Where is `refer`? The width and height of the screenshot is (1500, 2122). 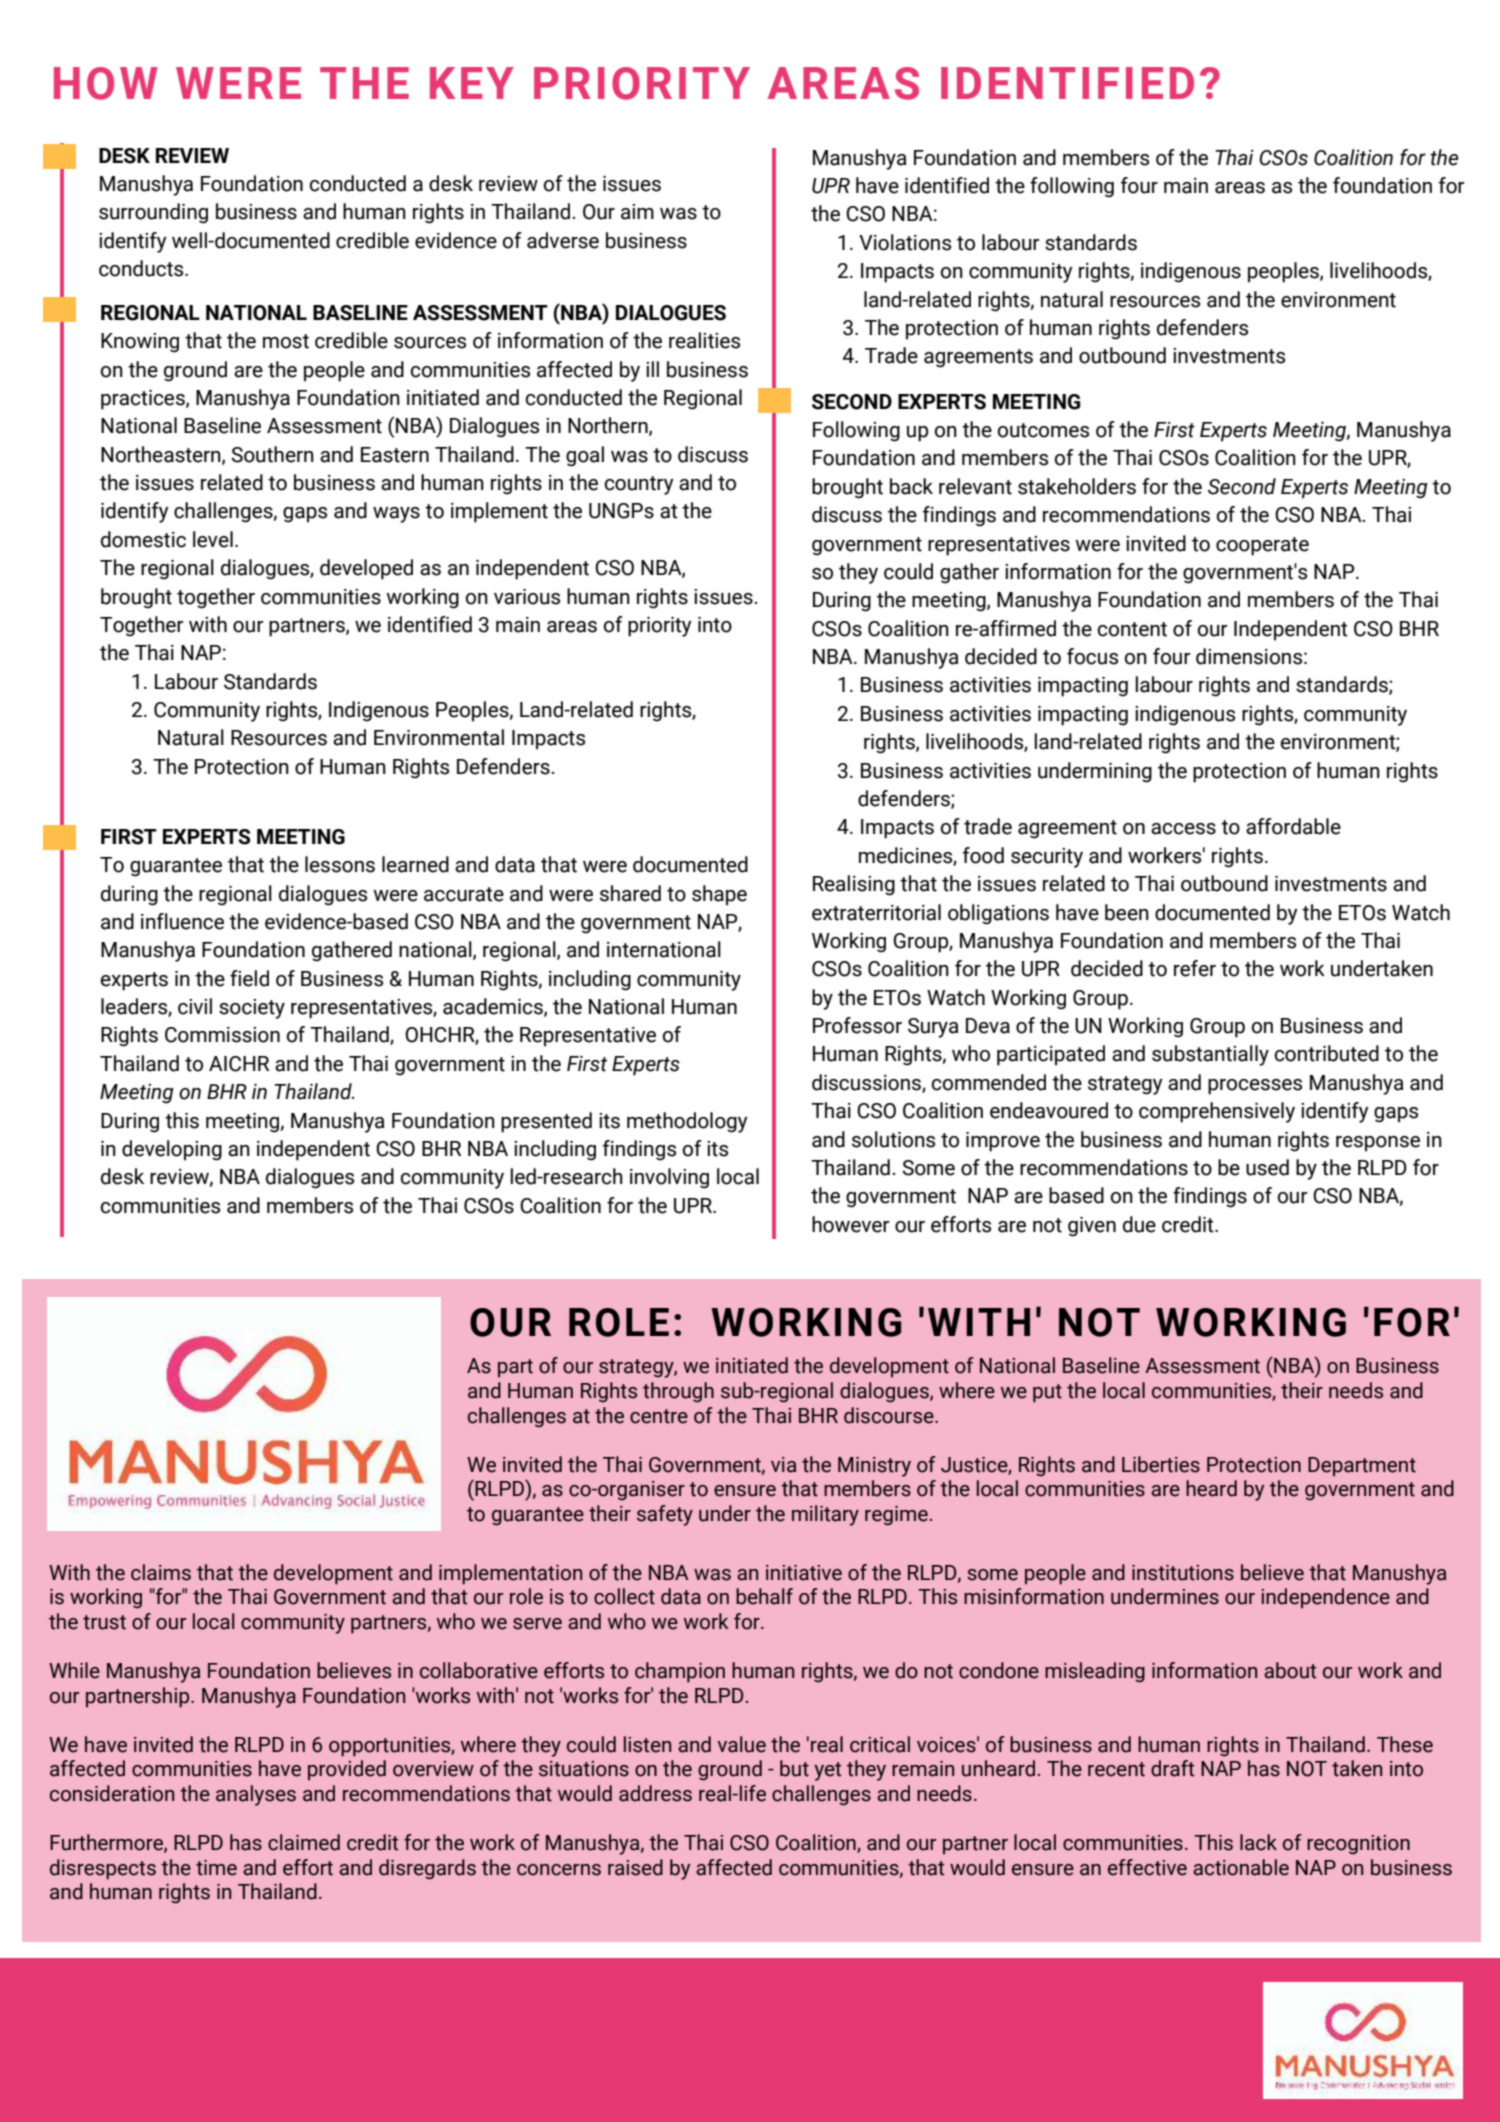
refer is located at coordinates (1195, 968).
